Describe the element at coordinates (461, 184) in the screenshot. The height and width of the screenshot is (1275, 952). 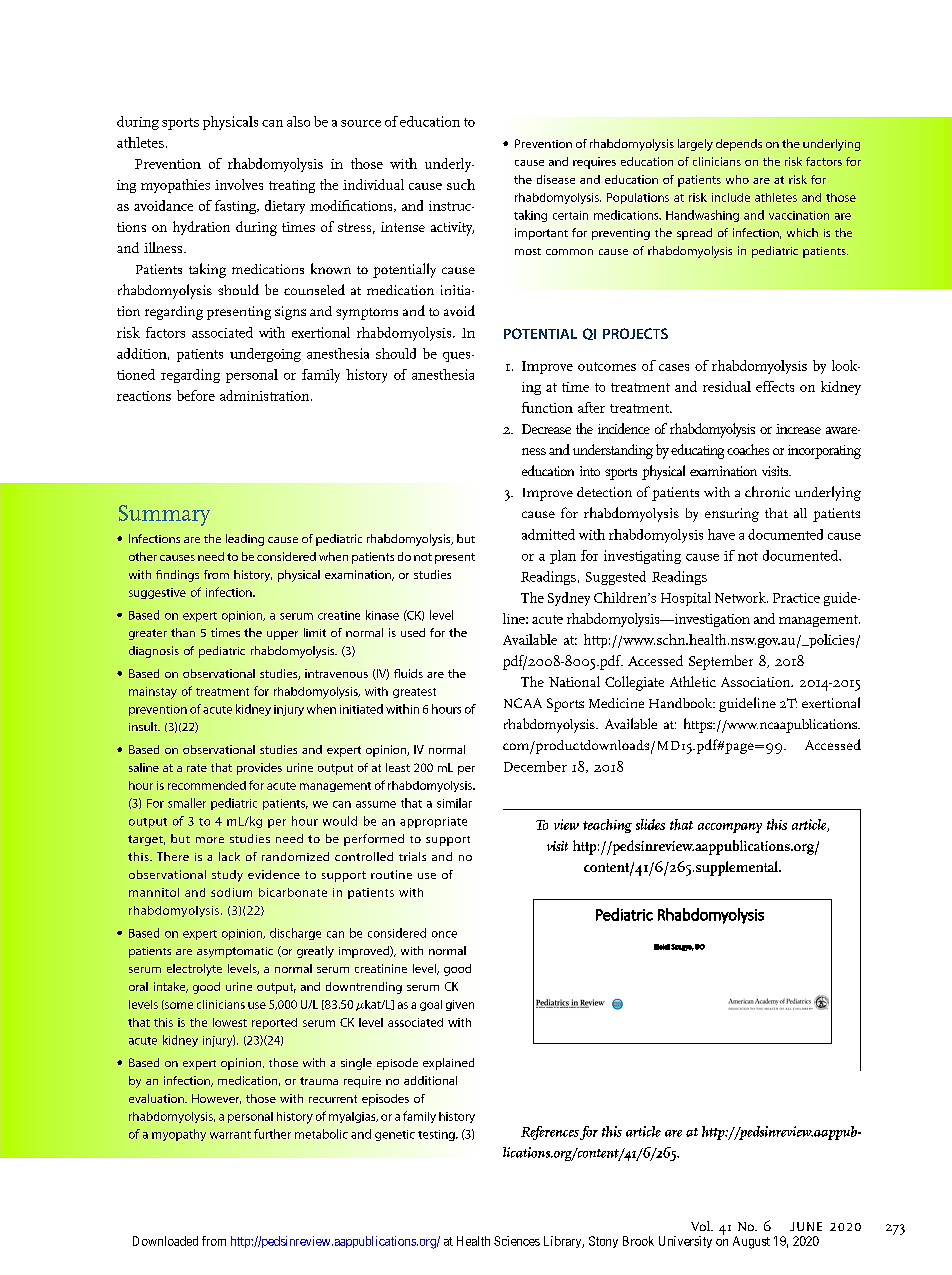
I see `such` at that location.
